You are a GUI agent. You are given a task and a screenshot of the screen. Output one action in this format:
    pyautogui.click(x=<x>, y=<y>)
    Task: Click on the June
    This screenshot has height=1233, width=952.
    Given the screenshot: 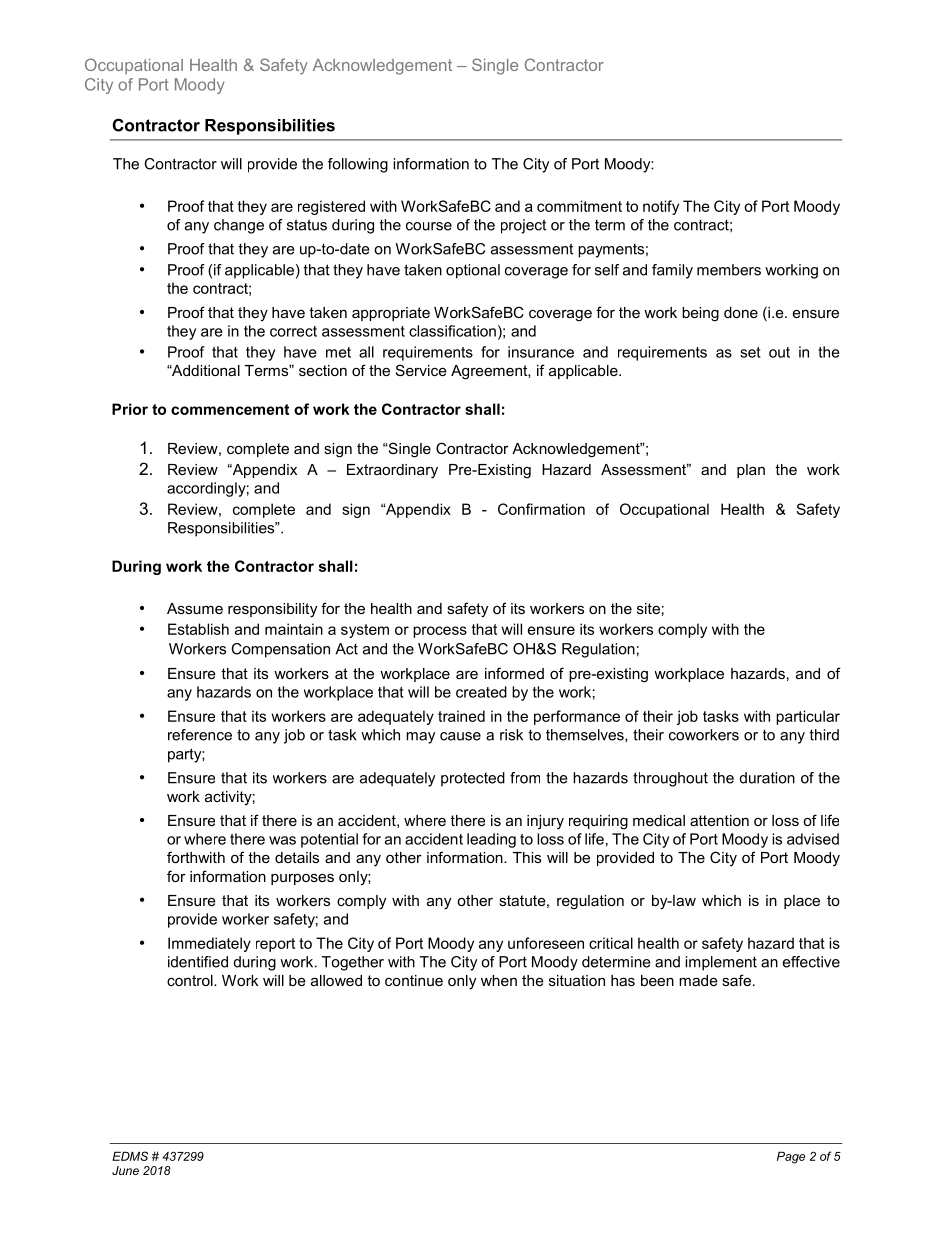 What is the action you would take?
    pyautogui.click(x=125, y=1170)
